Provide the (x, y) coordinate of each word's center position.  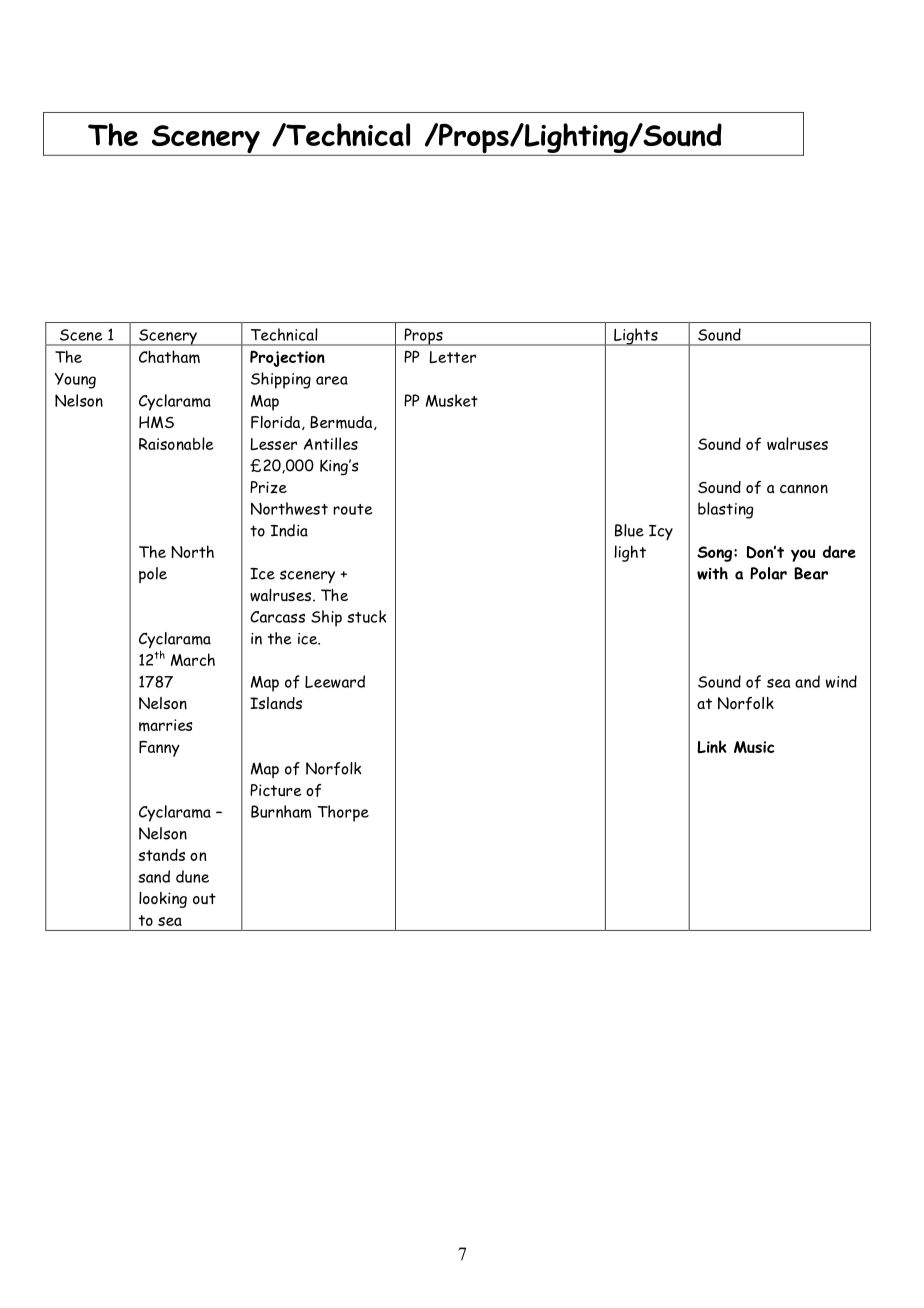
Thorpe (343, 813)
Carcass (277, 617)
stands (161, 854)
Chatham (169, 357)
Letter (452, 357)
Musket (452, 400)
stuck (366, 616)
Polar (768, 573)
